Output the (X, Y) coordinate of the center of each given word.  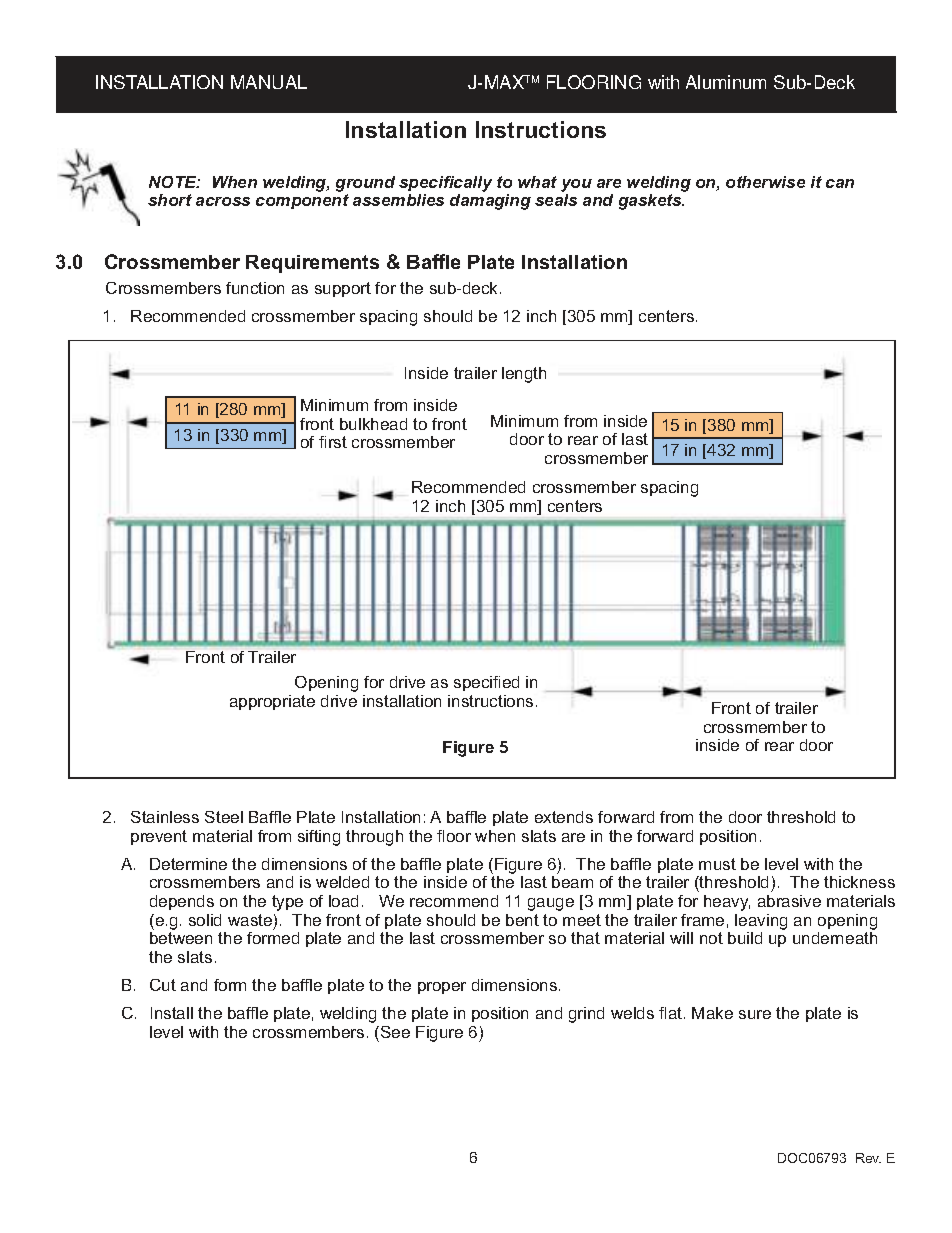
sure (755, 1014)
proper (442, 988)
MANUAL (269, 82)
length (524, 375)
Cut (163, 985)
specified (486, 683)
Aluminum (726, 82)
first (333, 442)
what (537, 182)
